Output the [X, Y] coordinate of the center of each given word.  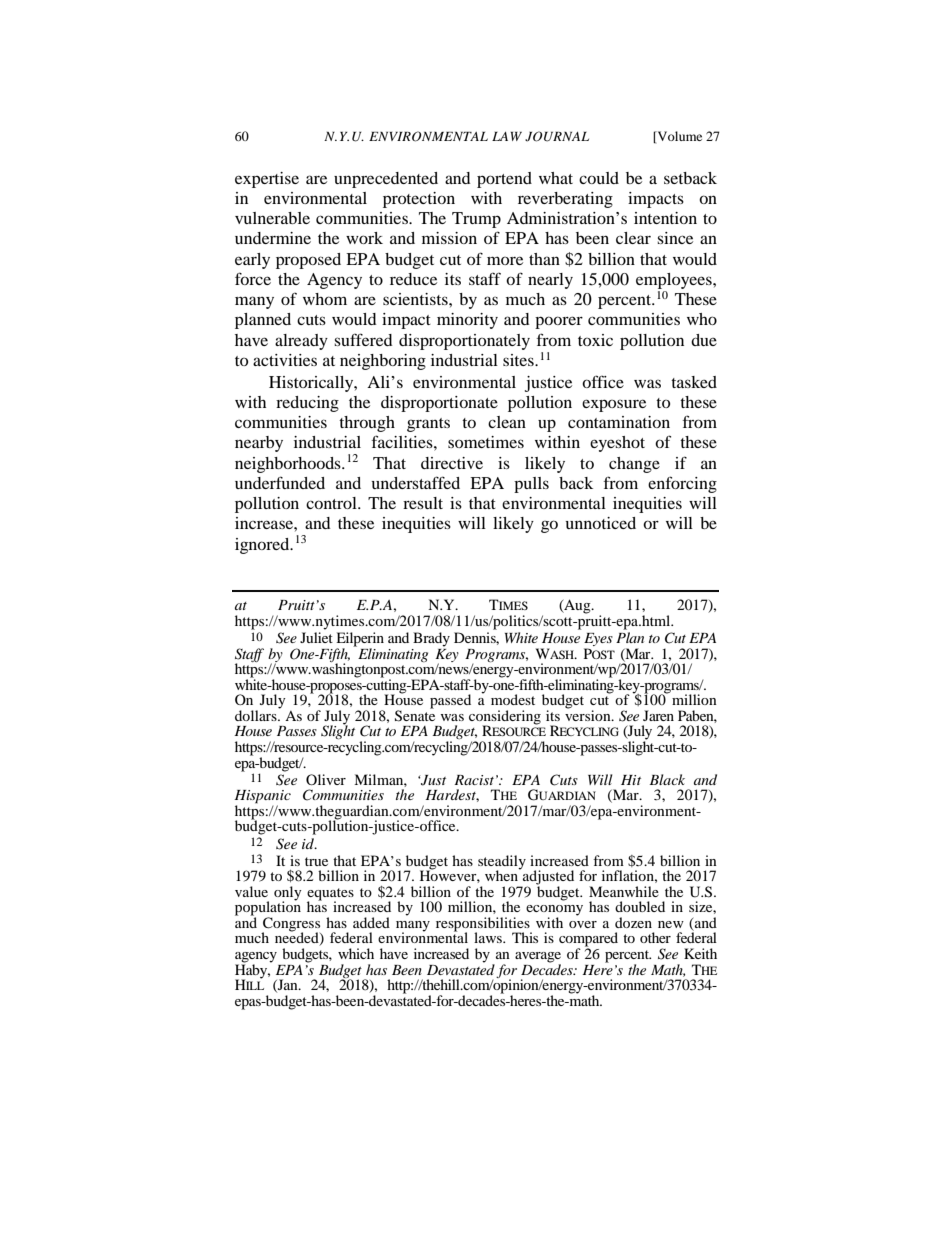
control [332, 503]
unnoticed [601, 523]
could [599, 178]
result [423, 503]
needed [298, 938]
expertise [267, 180]
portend [504, 180]
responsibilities [484, 925]
